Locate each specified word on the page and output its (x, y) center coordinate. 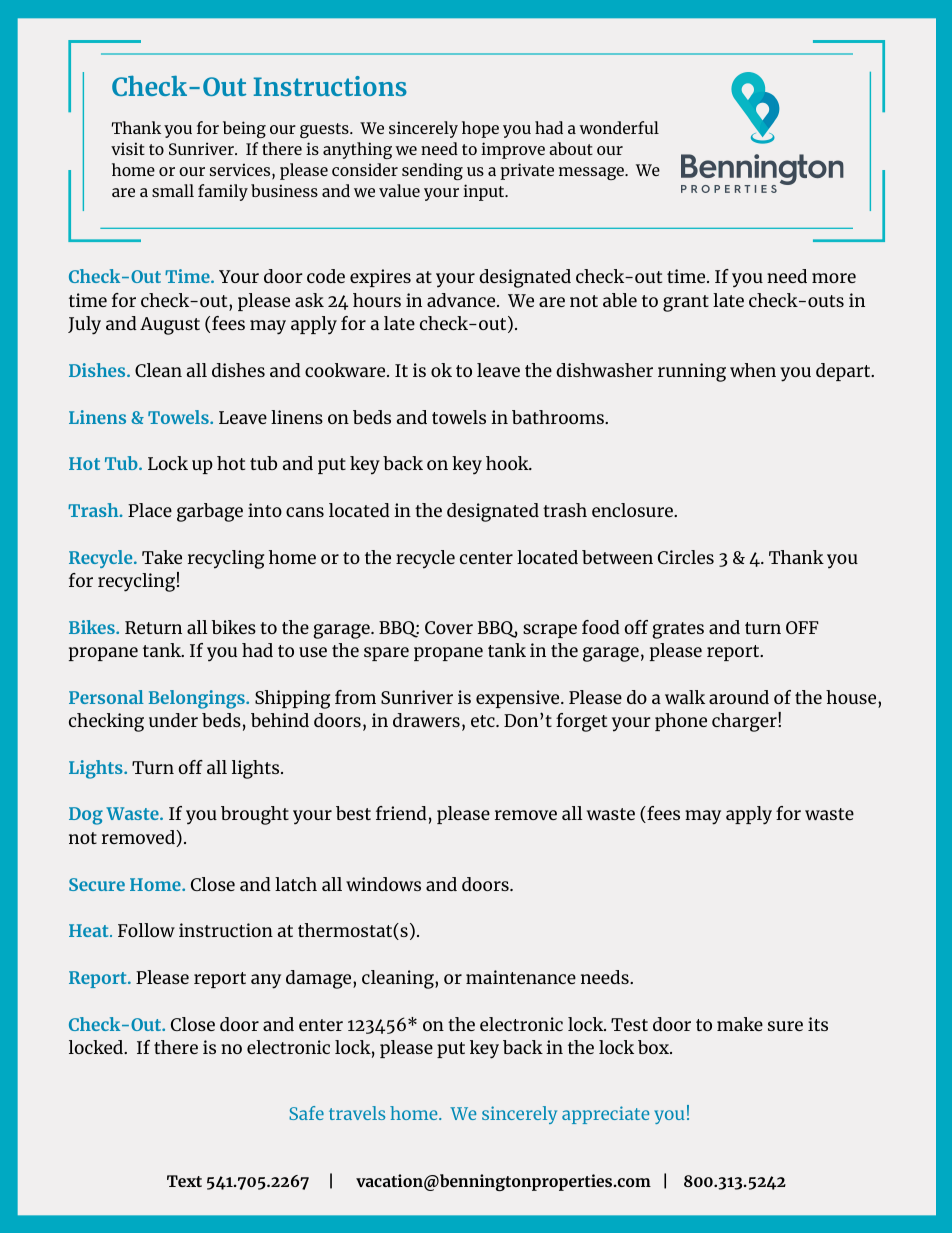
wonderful (619, 127)
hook (508, 463)
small (173, 190)
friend (401, 813)
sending (432, 171)
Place (150, 510)
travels (357, 1113)
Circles (686, 557)
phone (681, 722)
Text (184, 1181)
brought (255, 815)
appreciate (605, 1115)
